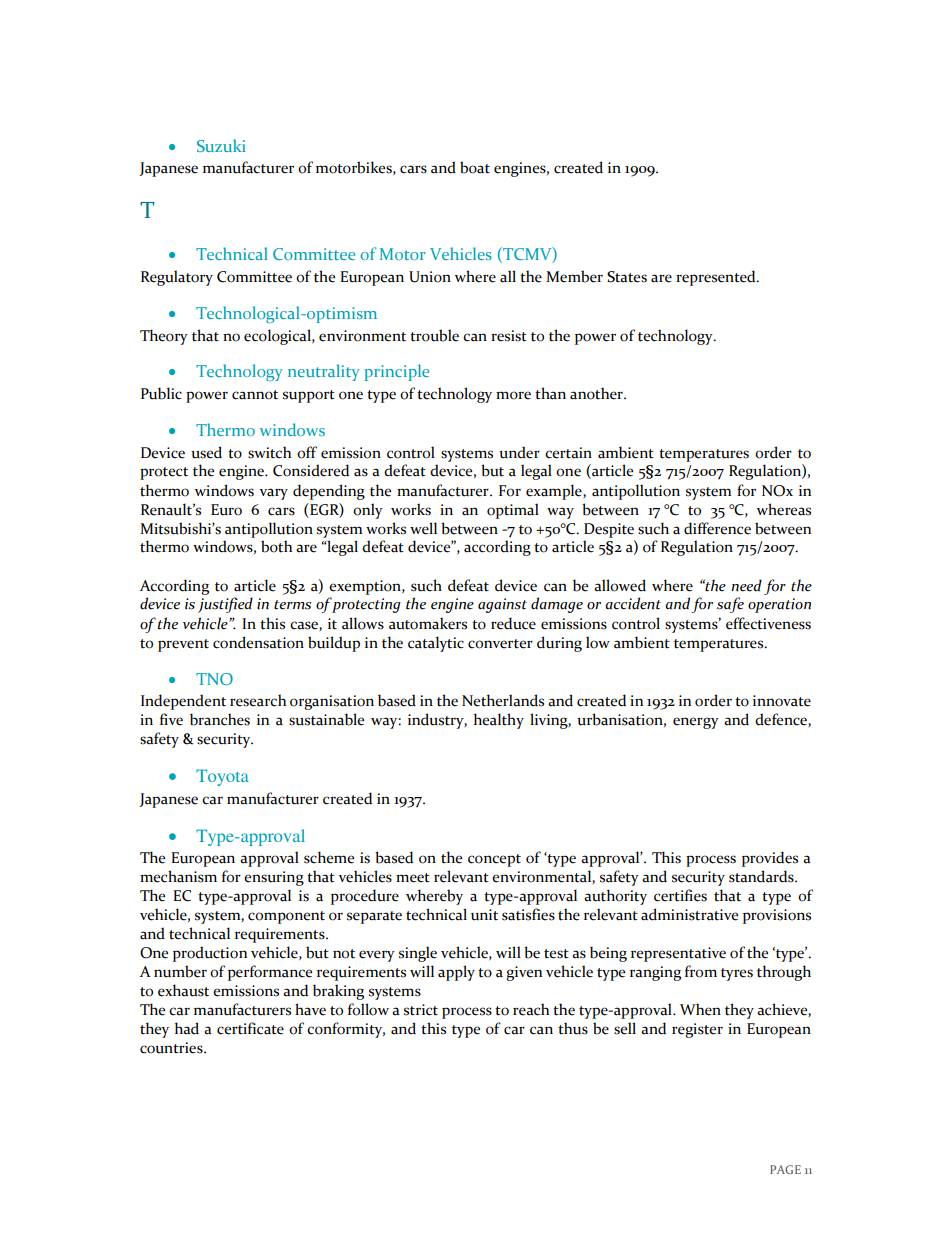 This screenshot has width=952, height=1233. Describe the element at coordinates (513, 395) in the screenshot. I see `more` at that location.
